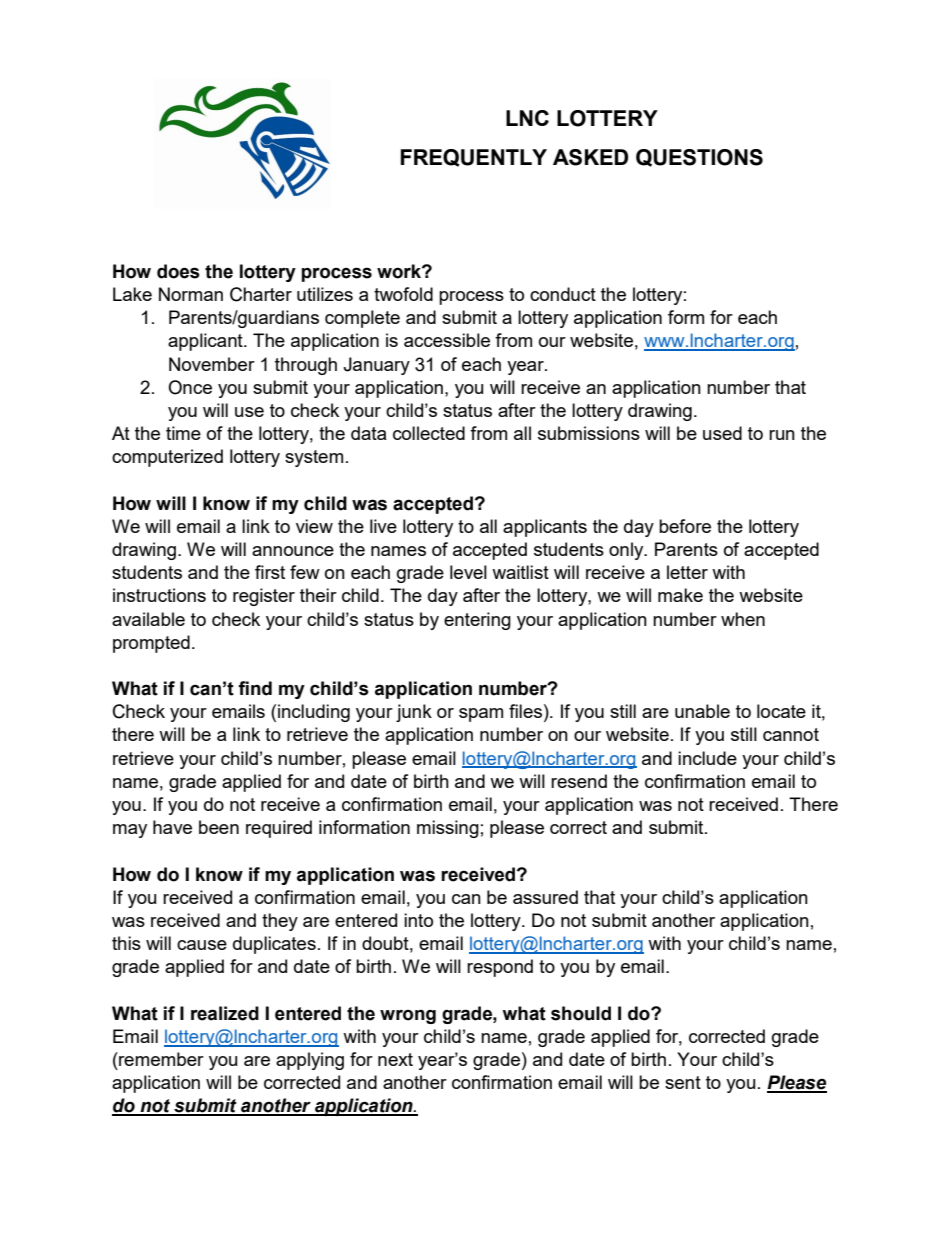  What do you see at coordinates (699, 158) in the screenshot?
I see `QUESTIONS` at bounding box center [699, 158].
